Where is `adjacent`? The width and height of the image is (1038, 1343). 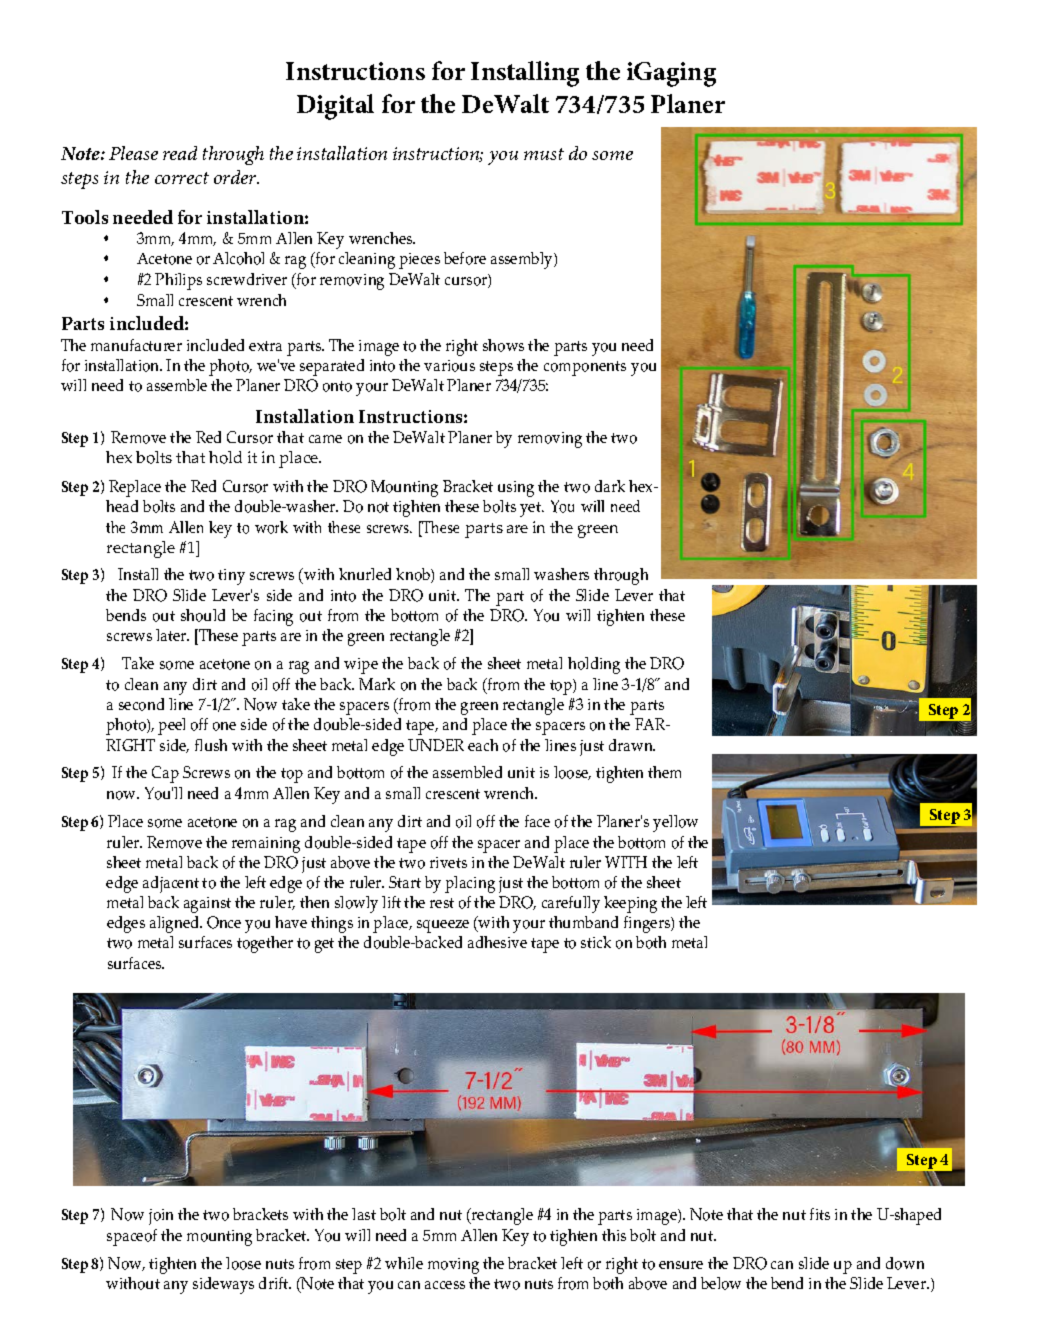
adjacent is located at coordinates (171, 884).
